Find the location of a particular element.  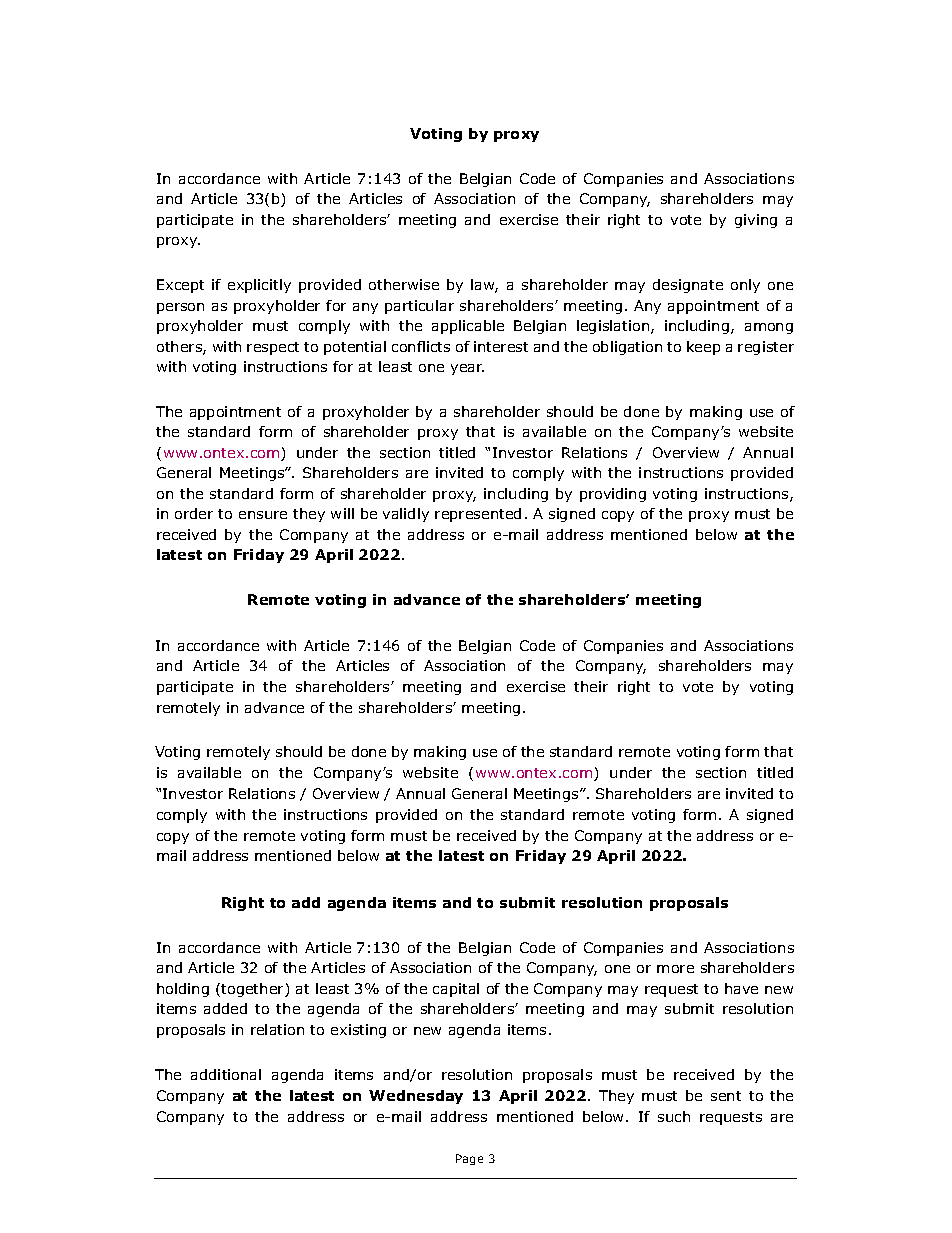

capital is located at coordinates (456, 990).
